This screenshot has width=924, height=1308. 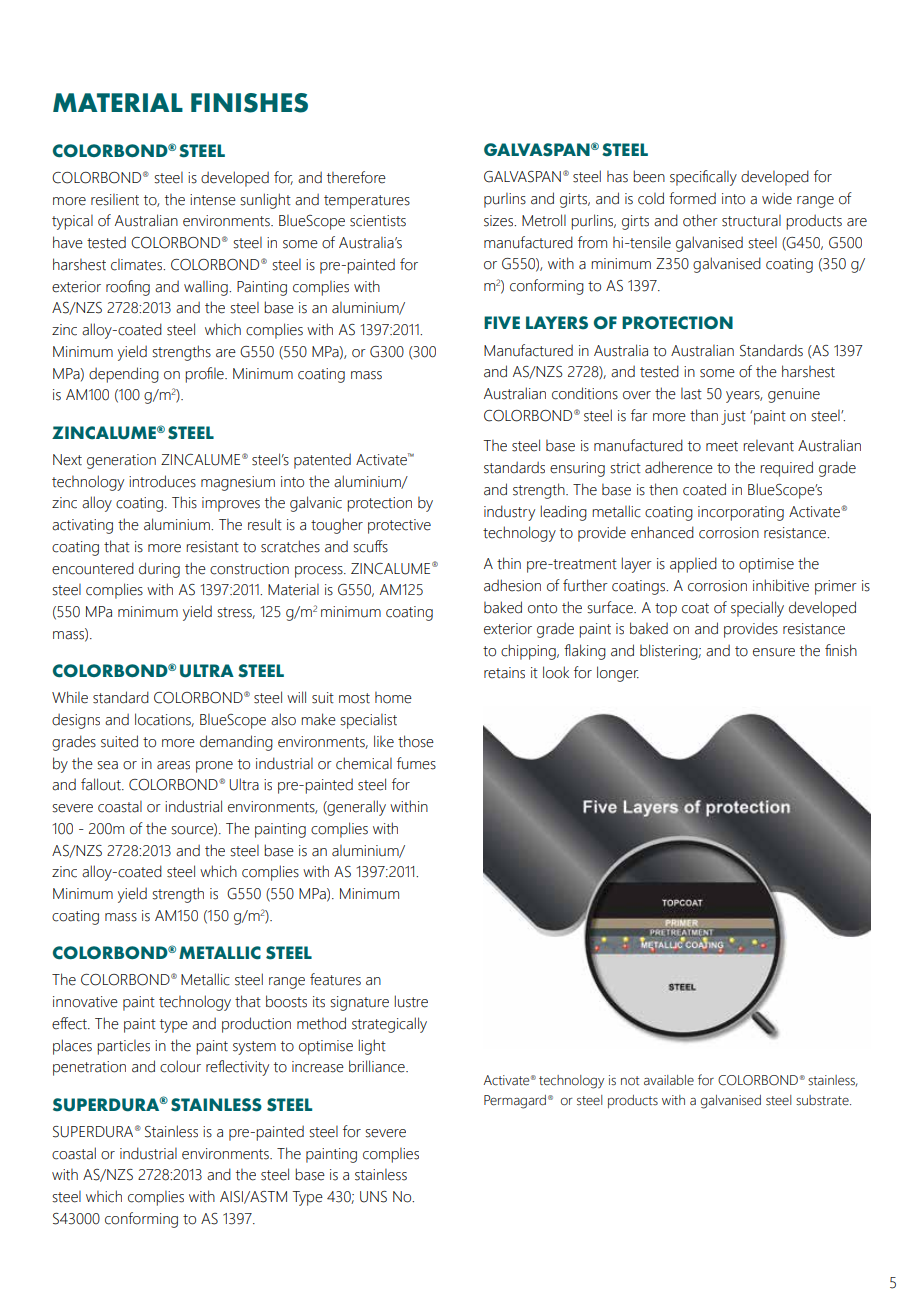 I want to click on incorporating, so click(x=741, y=513).
